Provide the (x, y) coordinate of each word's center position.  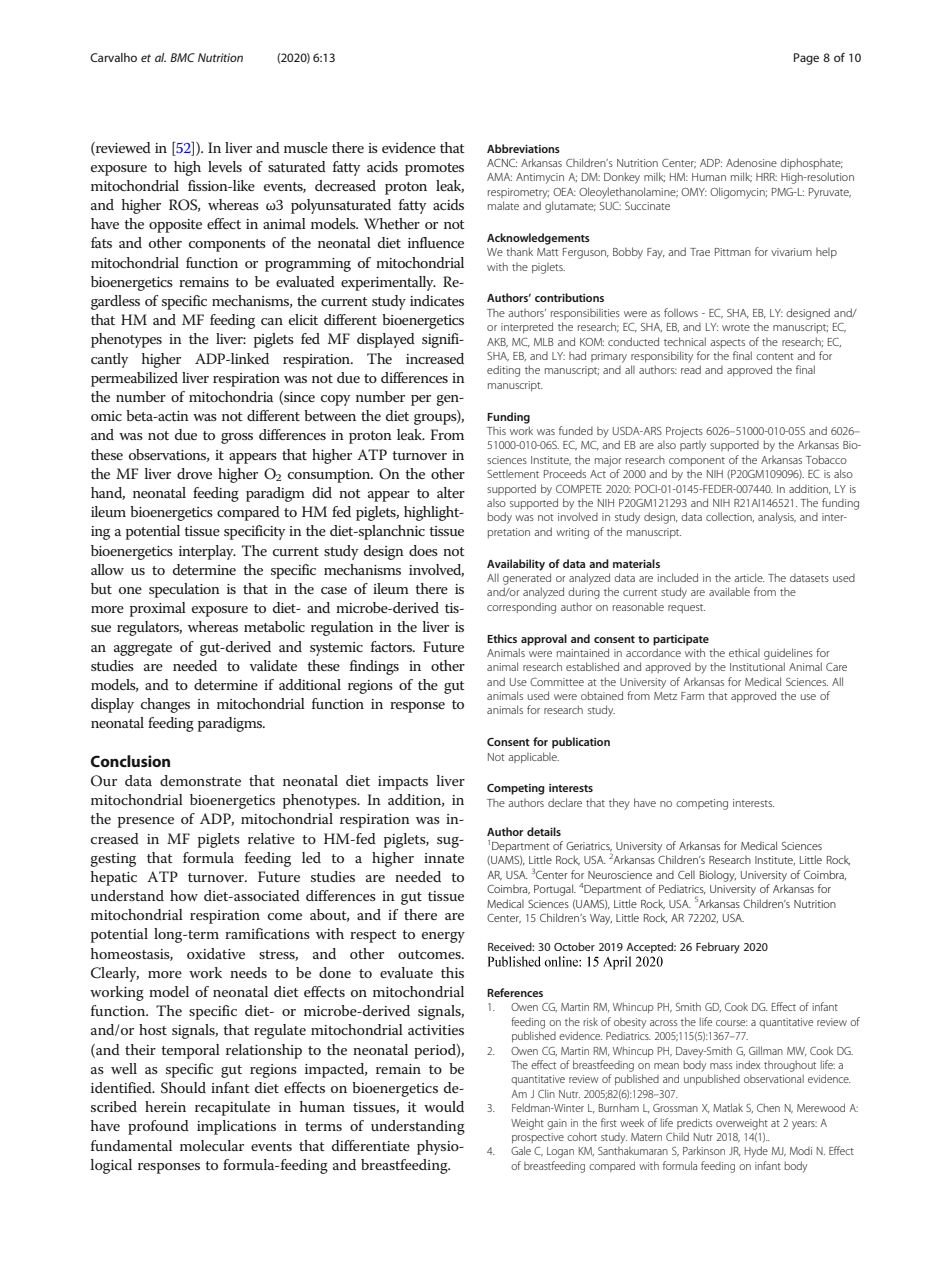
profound (158, 1127)
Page (806, 59)
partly (693, 446)
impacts (403, 783)
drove (194, 473)
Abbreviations (523, 148)
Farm (692, 696)
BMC (182, 57)
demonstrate (200, 780)
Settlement (513, 474)
